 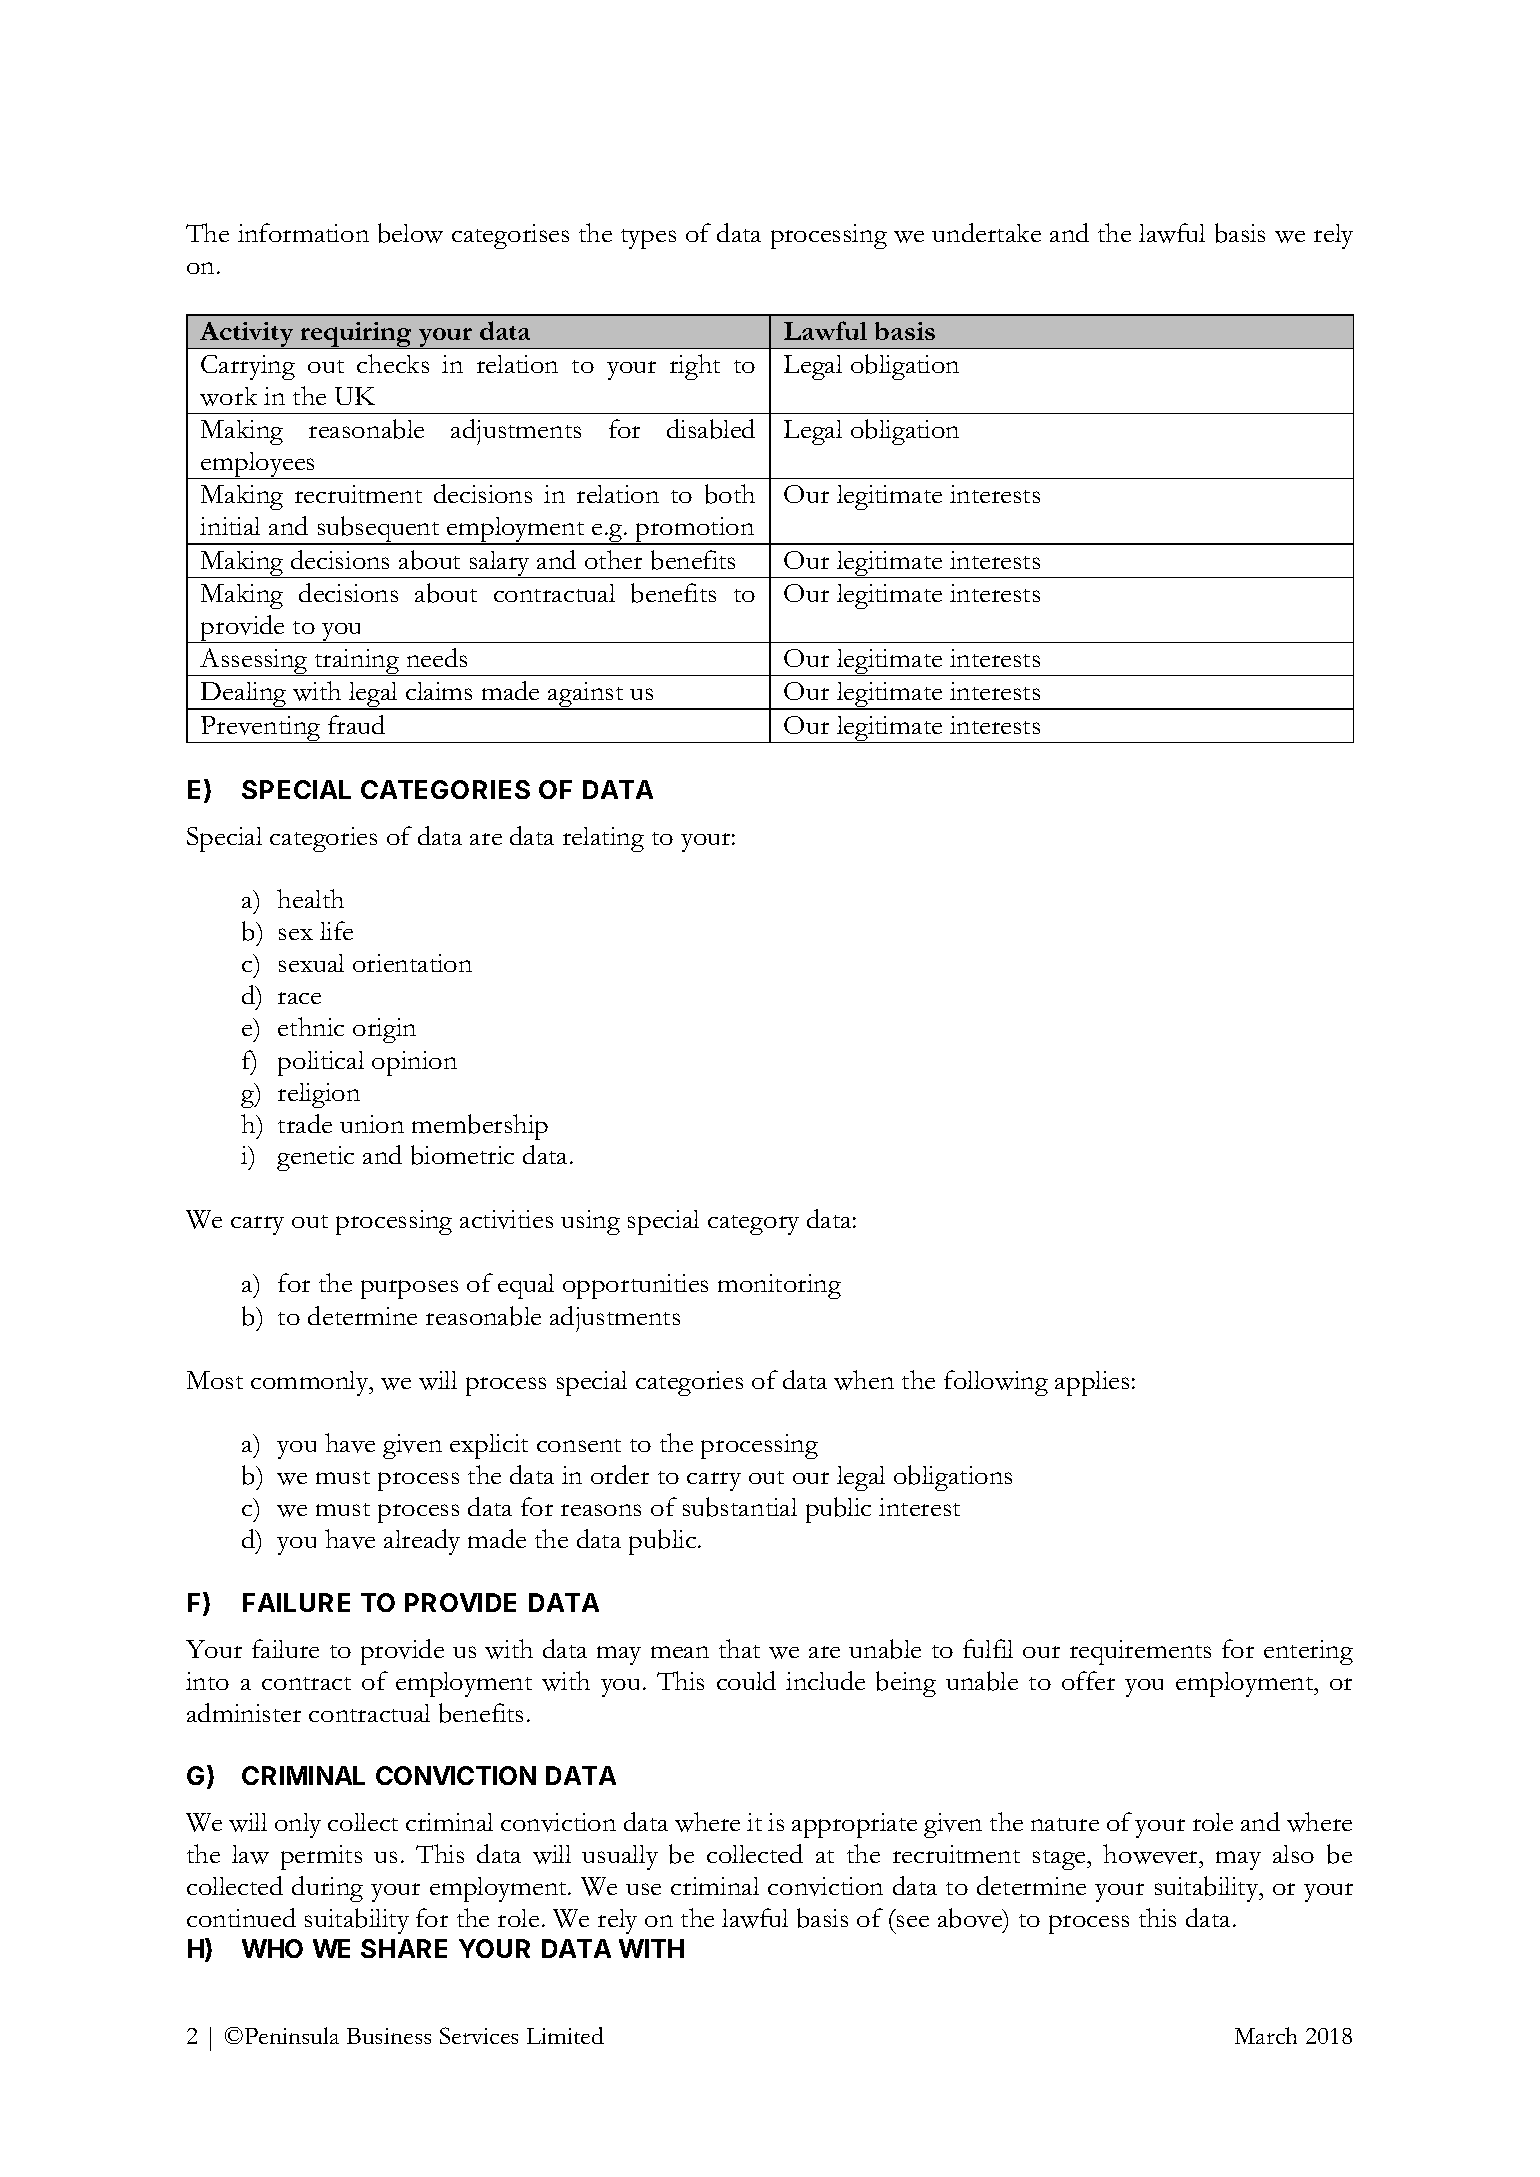 What do you see at coordinates (404, 1948) in the screenshot?
I see `SHARE` at bounding box center [404, 1948].
